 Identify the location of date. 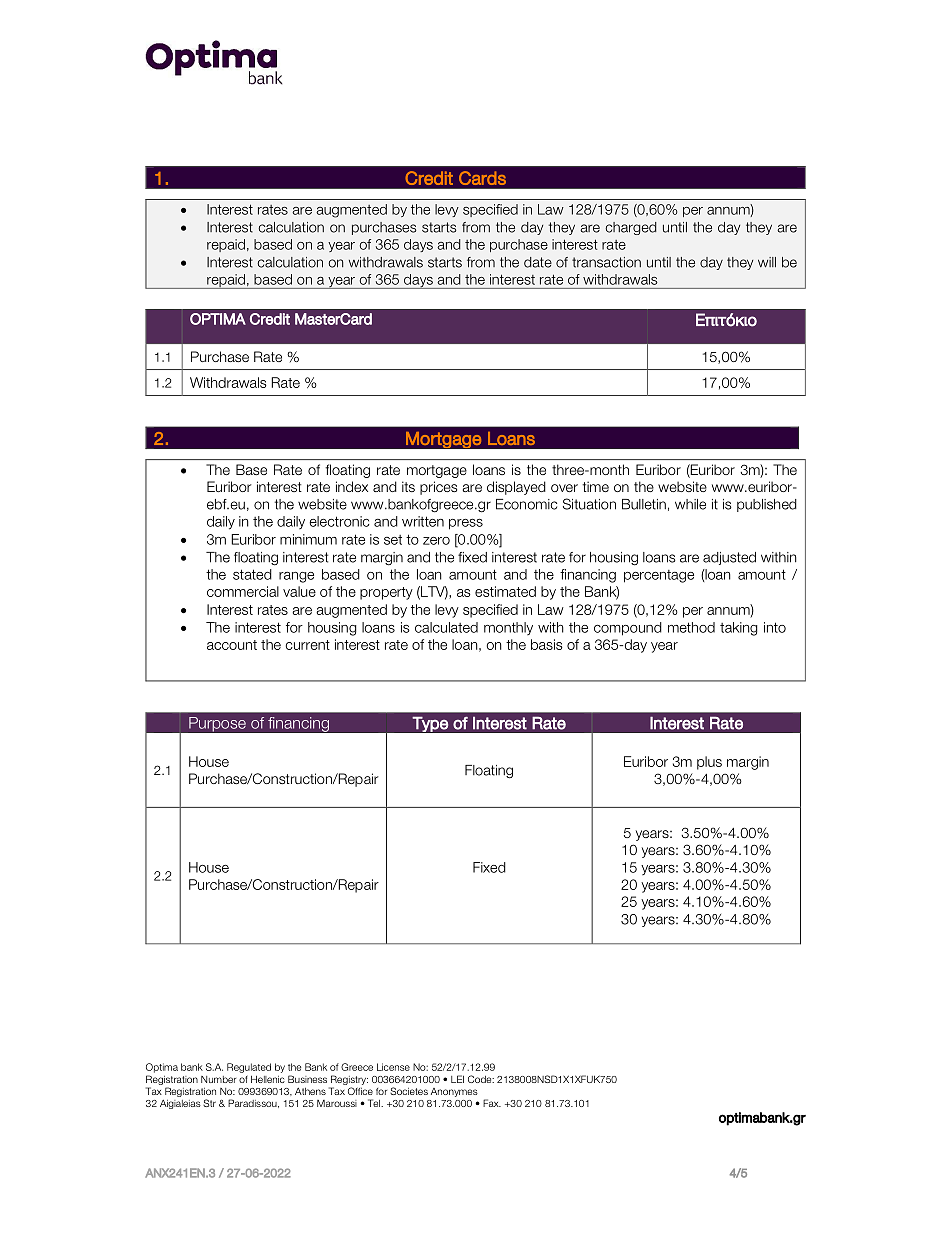
(538, 262).
